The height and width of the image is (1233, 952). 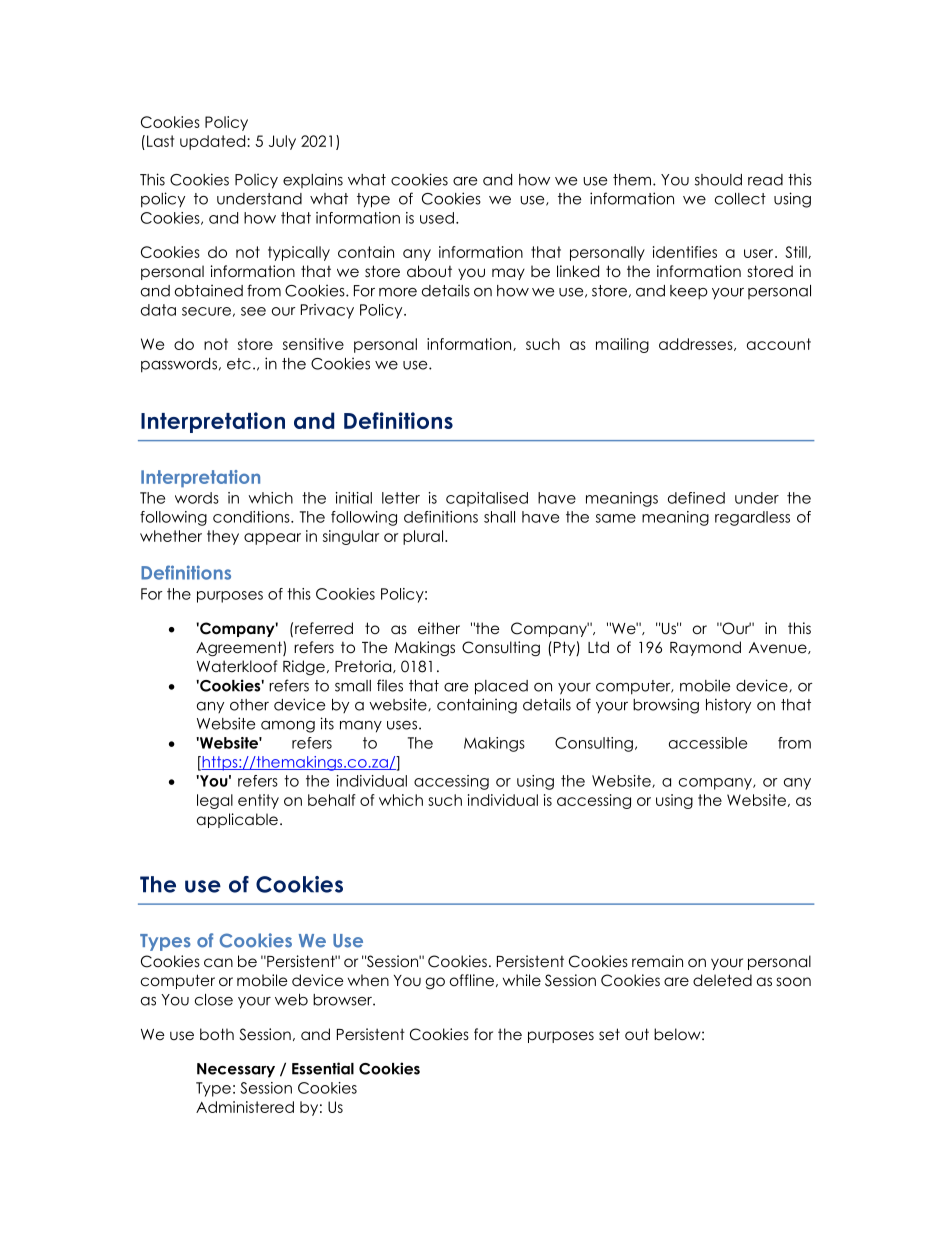 What do you see at coordinates (697, 344) in the image?
I see `addresses` at bounding box center [697, 344].
